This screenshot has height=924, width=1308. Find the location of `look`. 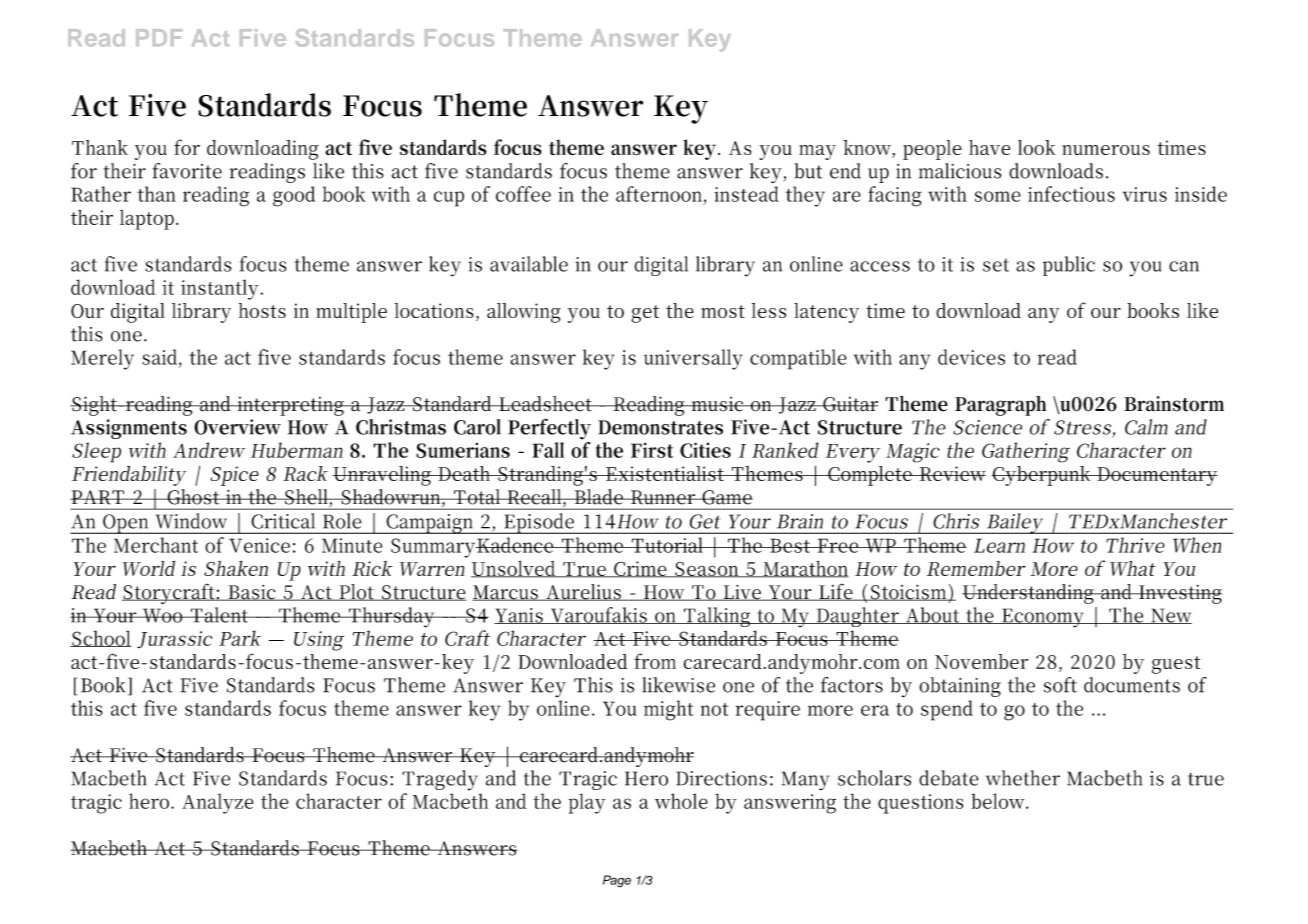

look is located at coordinates (1037, 147).
